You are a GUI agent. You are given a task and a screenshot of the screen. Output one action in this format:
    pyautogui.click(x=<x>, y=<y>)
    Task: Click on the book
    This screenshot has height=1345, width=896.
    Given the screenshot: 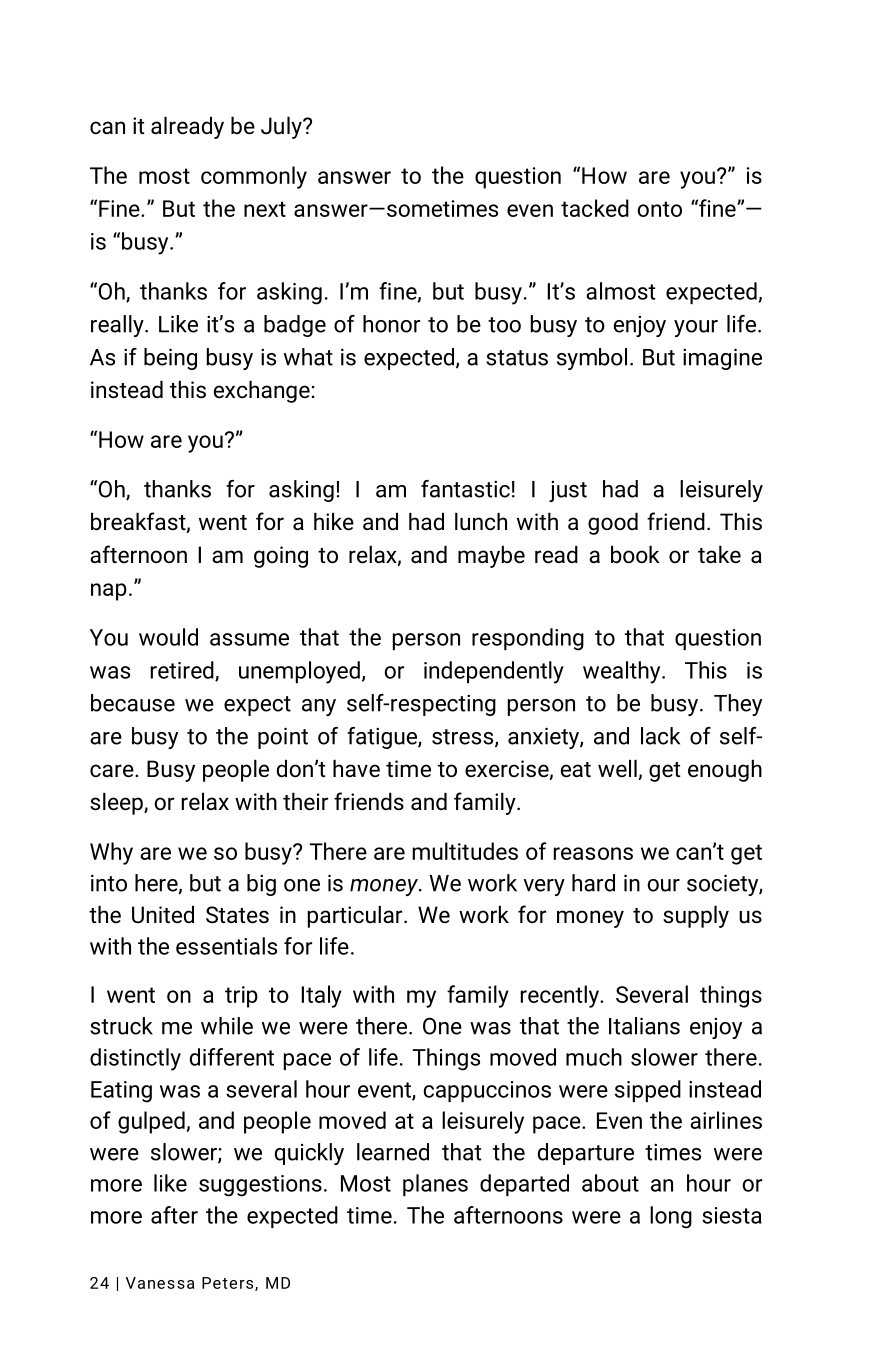 What is the action you would take?
    pyautogui.click(x=635, y=555)
